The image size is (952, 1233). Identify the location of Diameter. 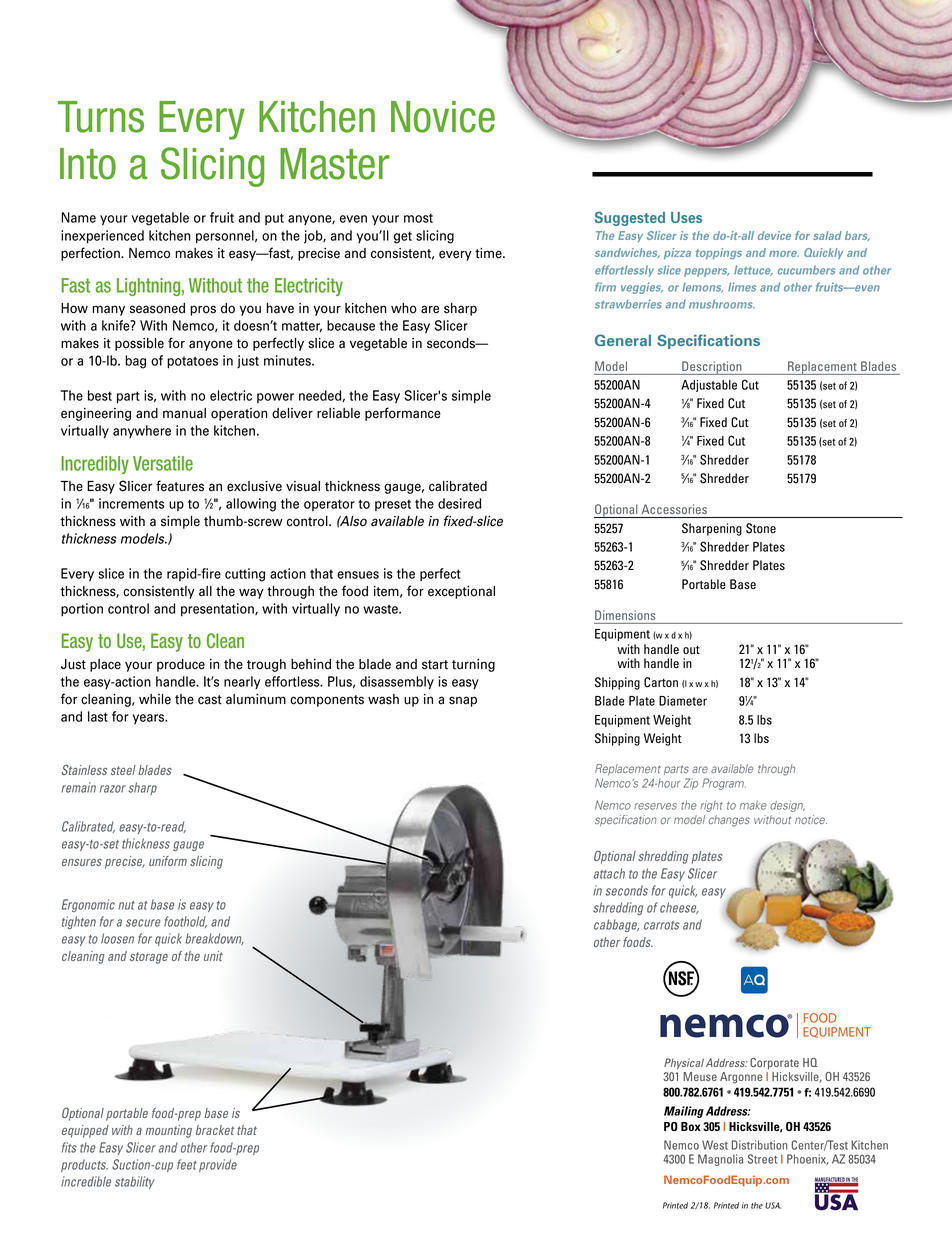
(683, 701).
